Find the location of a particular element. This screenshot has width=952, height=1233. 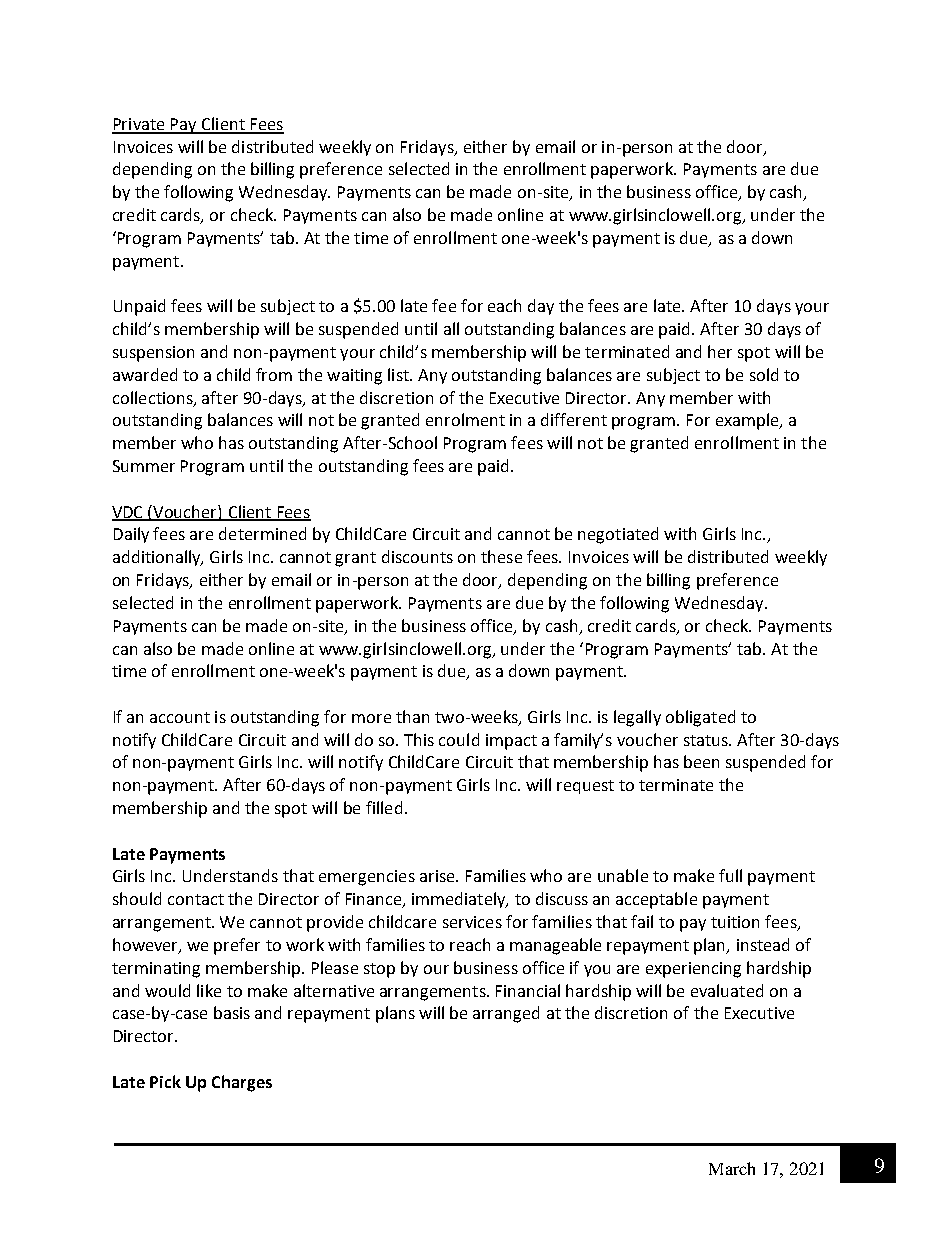

could is located at coordinates (459, 739).
